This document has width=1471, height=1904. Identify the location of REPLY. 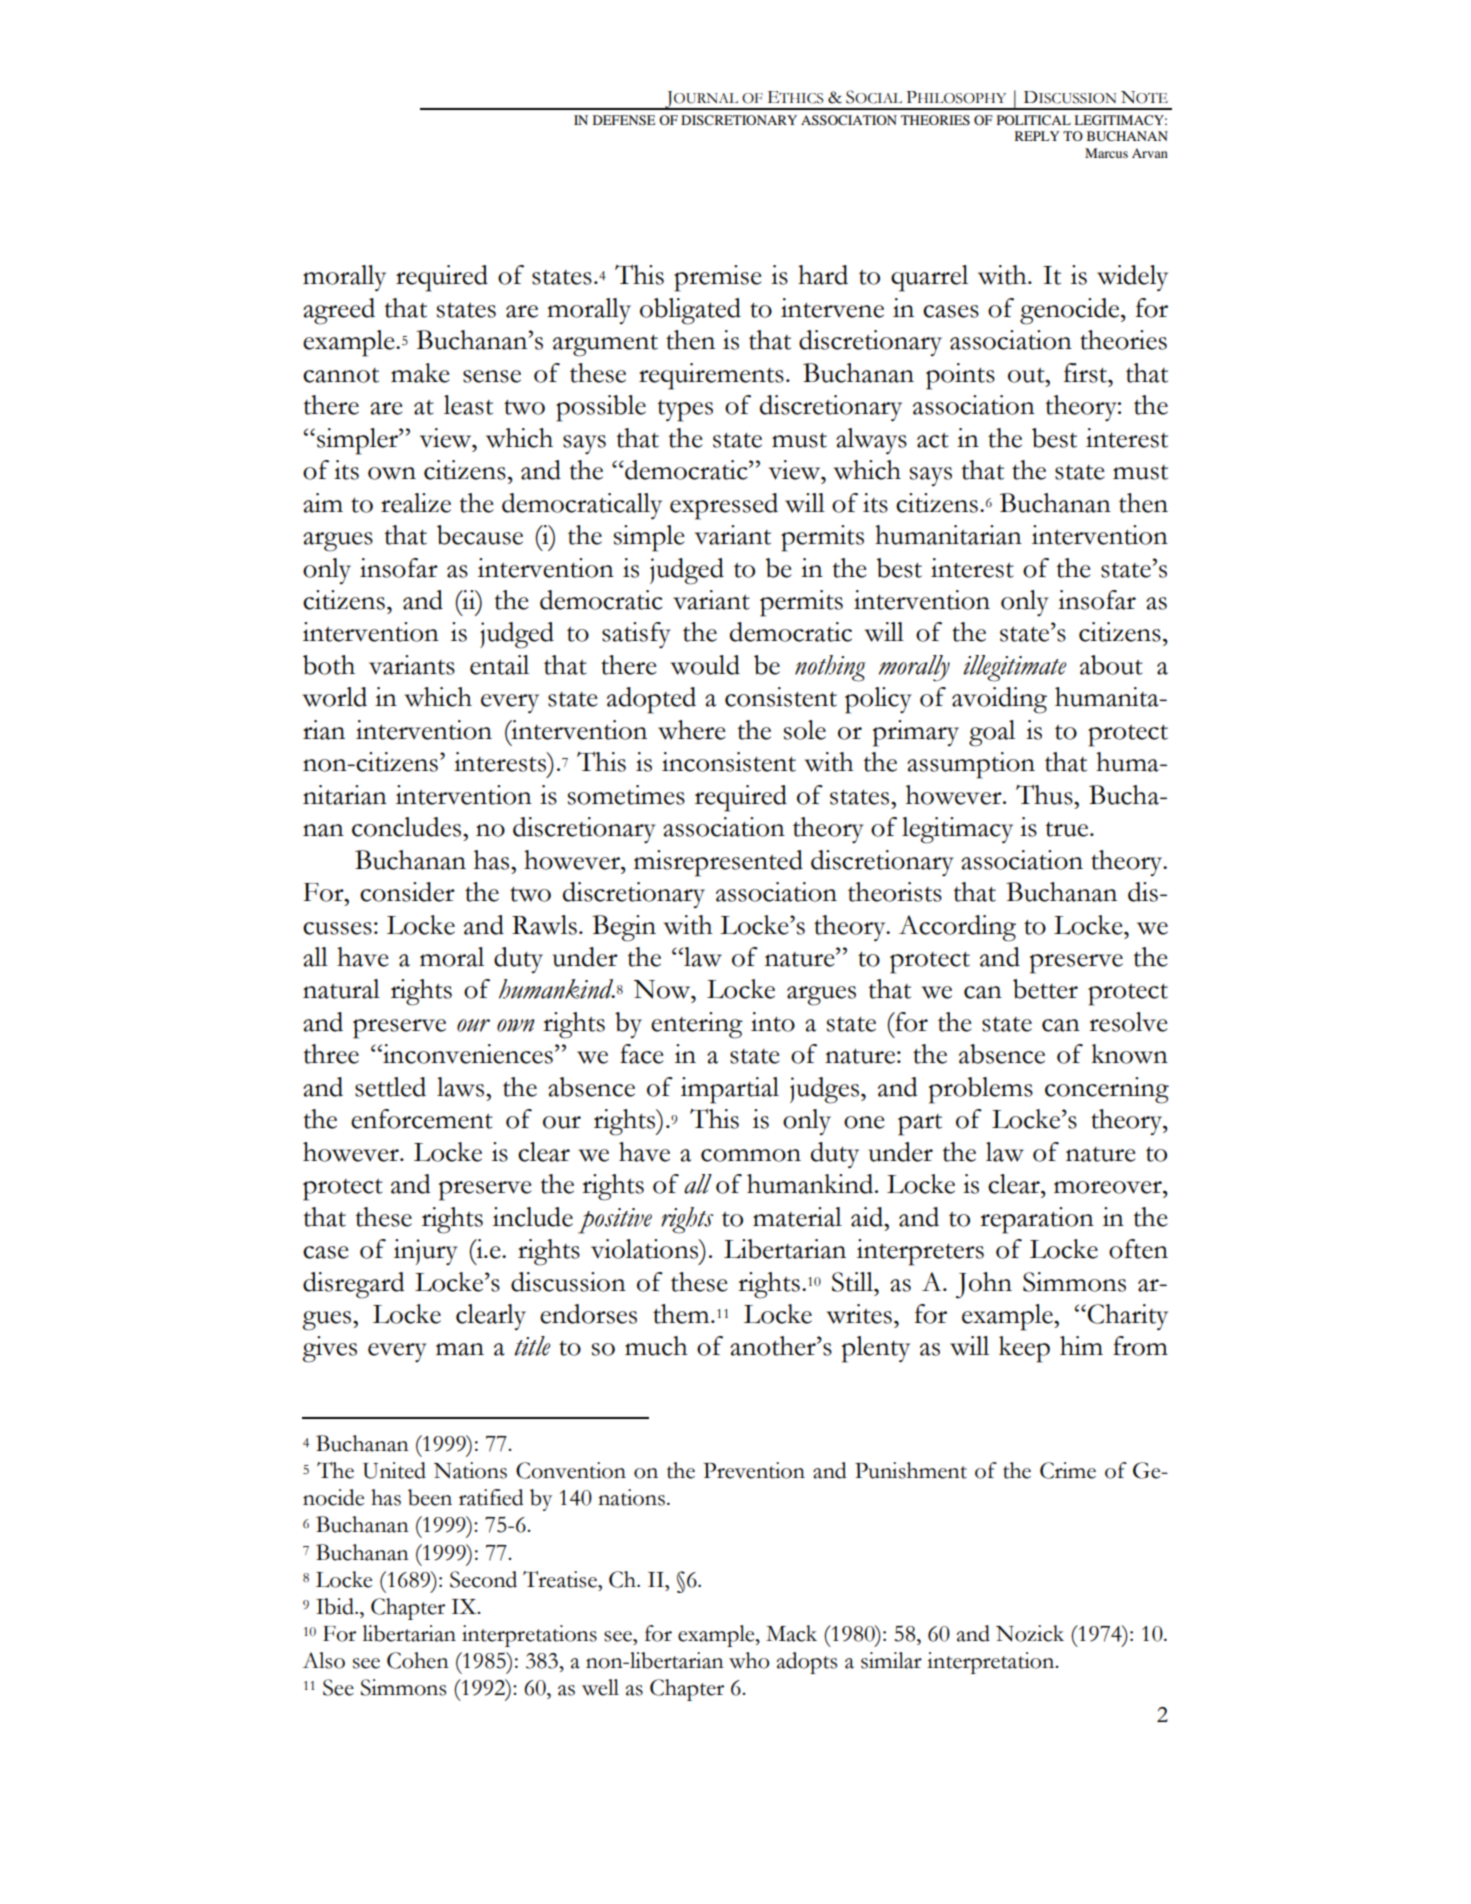
(1037, 136).
